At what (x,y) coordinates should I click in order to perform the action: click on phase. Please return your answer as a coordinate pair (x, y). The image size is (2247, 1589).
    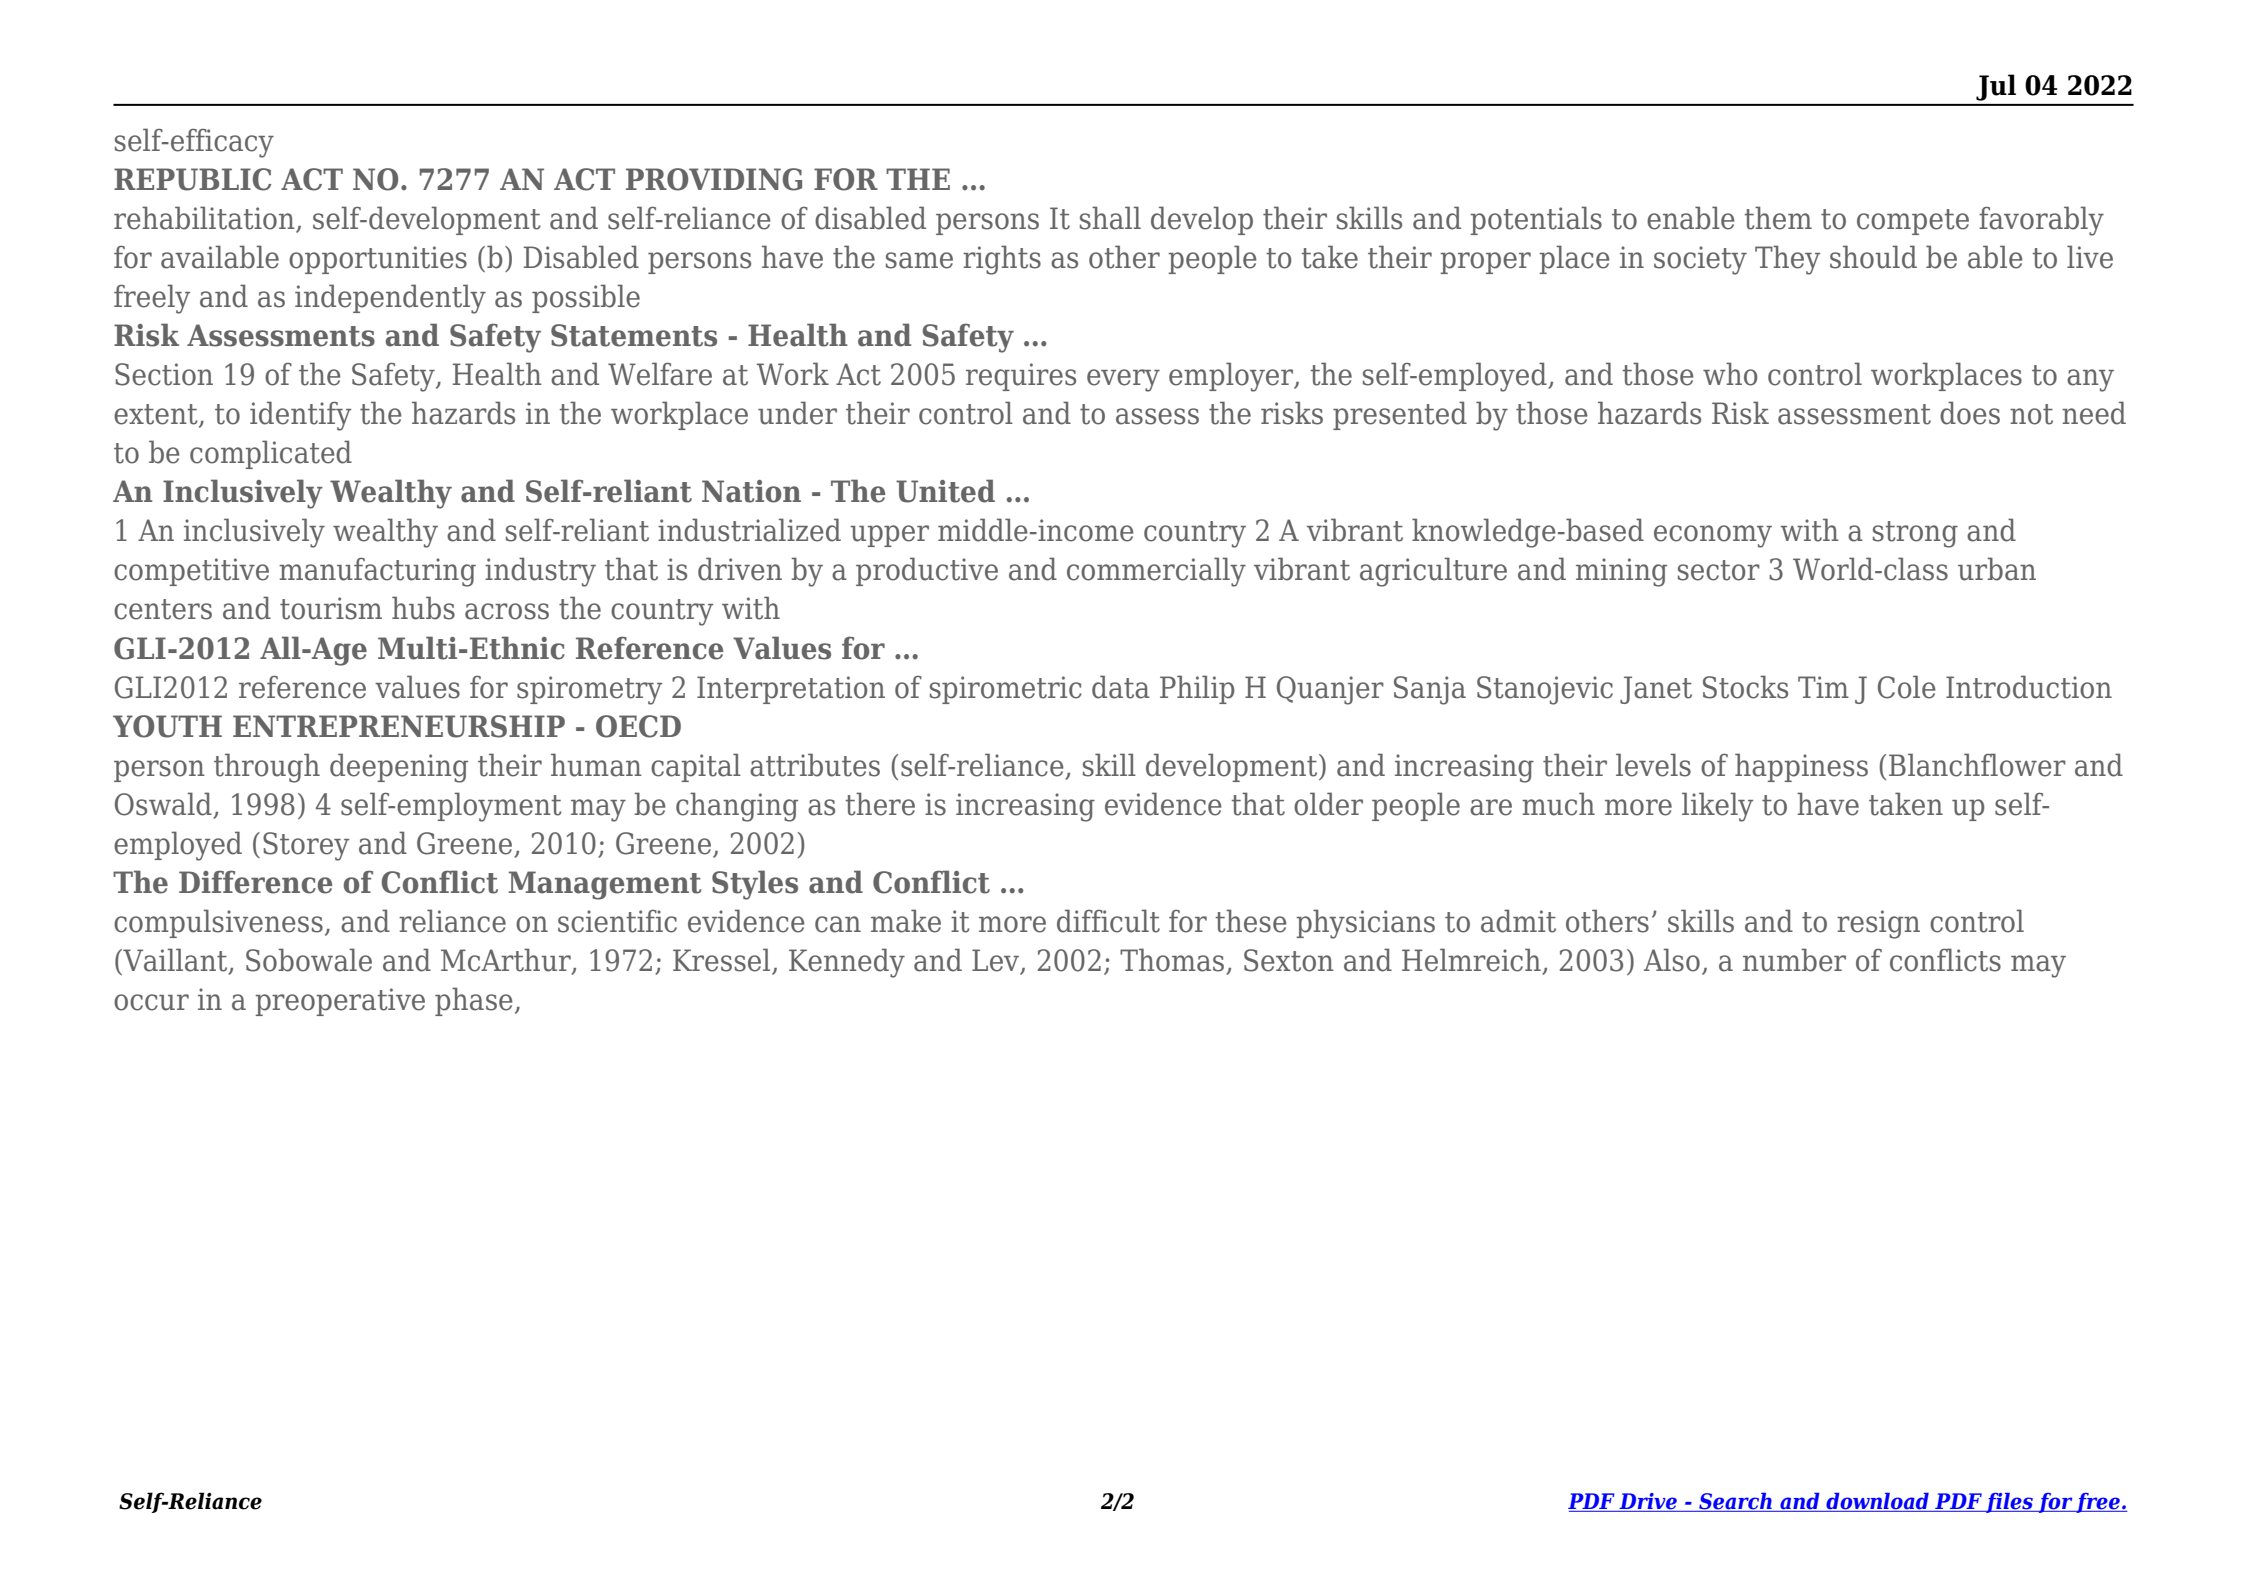
    Looking at the image, I should click on (474, 1001).
